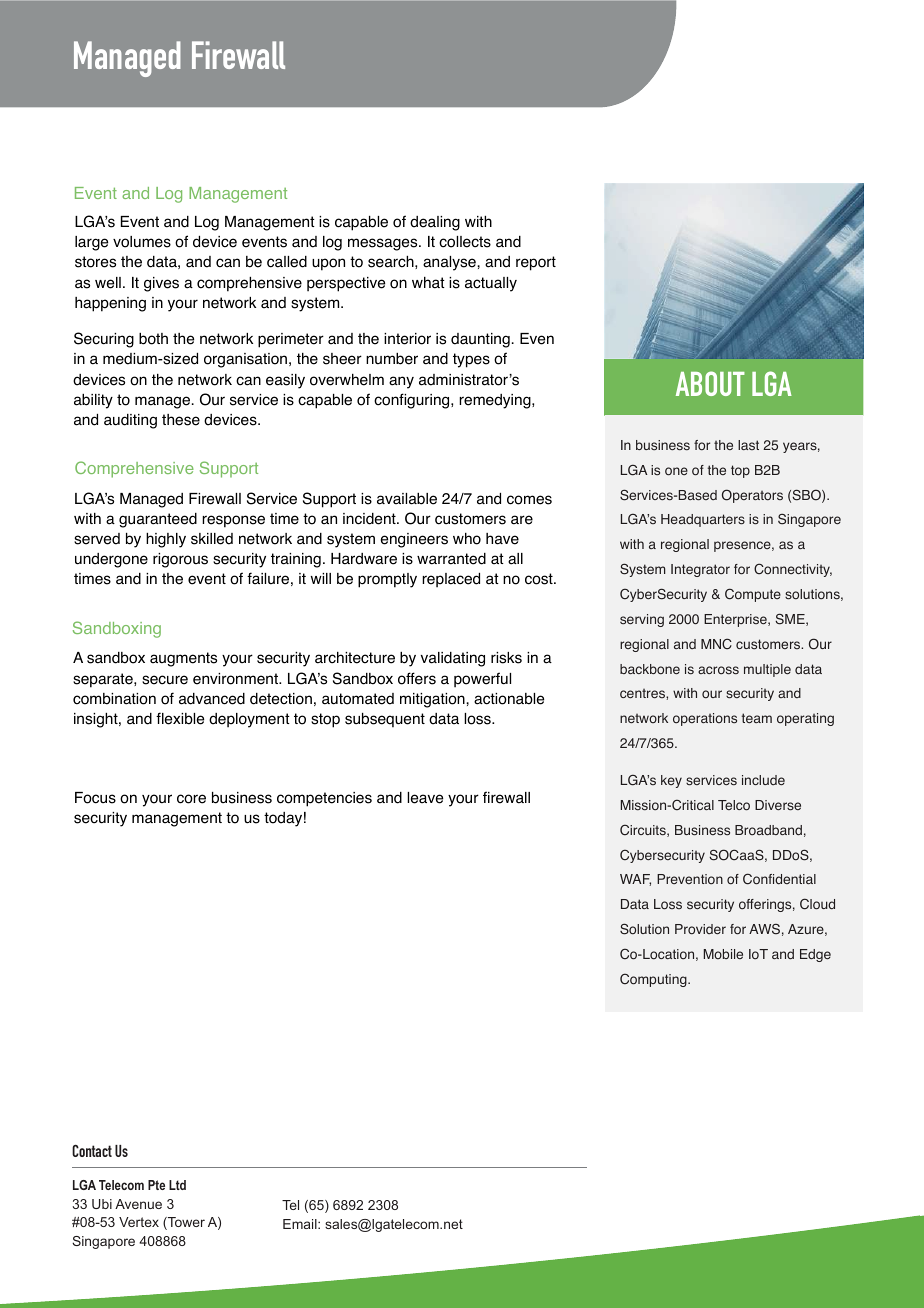  Describe the element at coordinates (301, 1224) in the screenshot. I see `Email` at that location.
